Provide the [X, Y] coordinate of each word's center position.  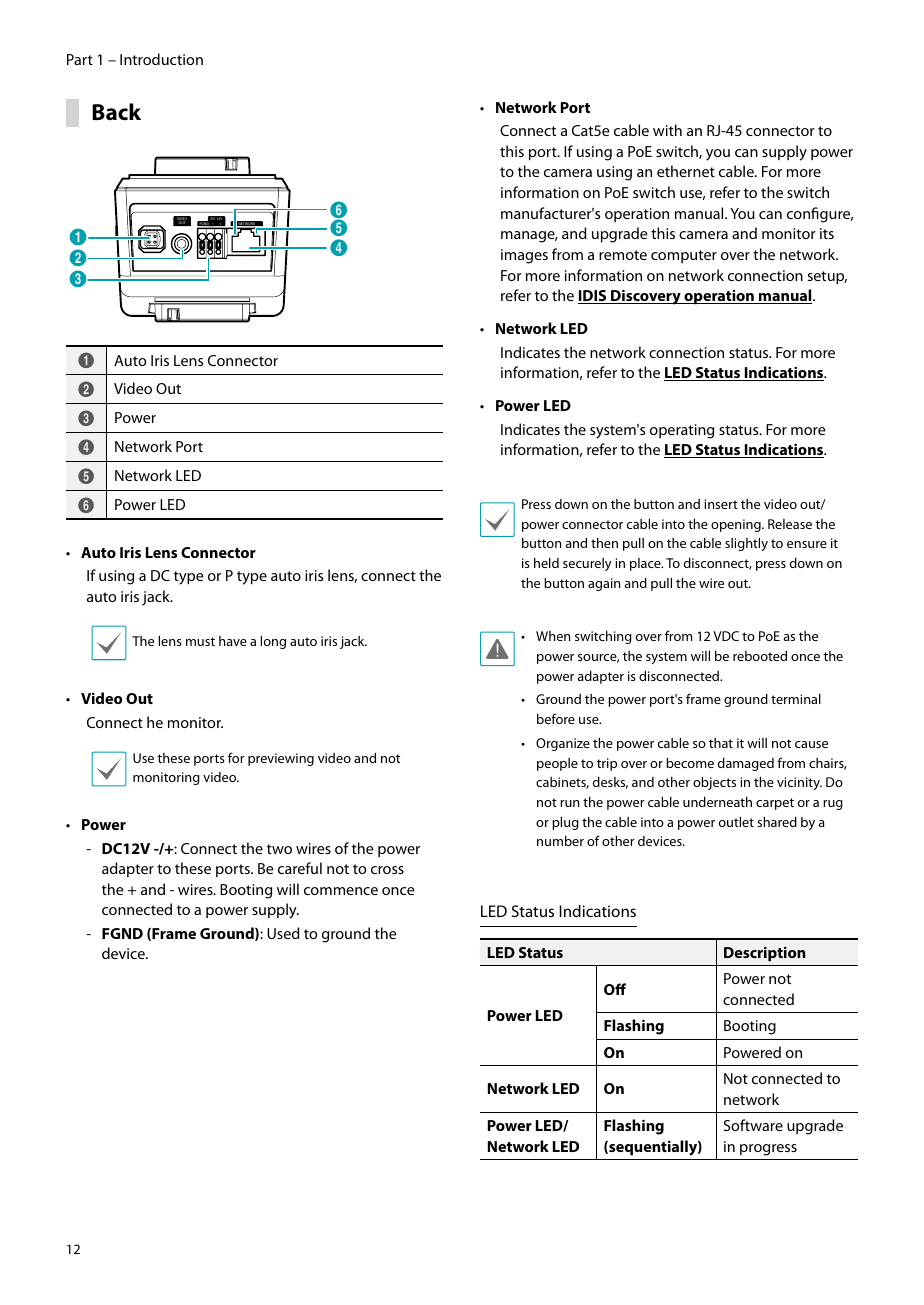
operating [682, 431]
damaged [746, 764]
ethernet [686, 171]
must [200, 641]
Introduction [161, 59]
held [546, 563]
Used [283, 933]
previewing [281, 759]
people [557, 764]
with [667, 130]
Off [615, 989]
